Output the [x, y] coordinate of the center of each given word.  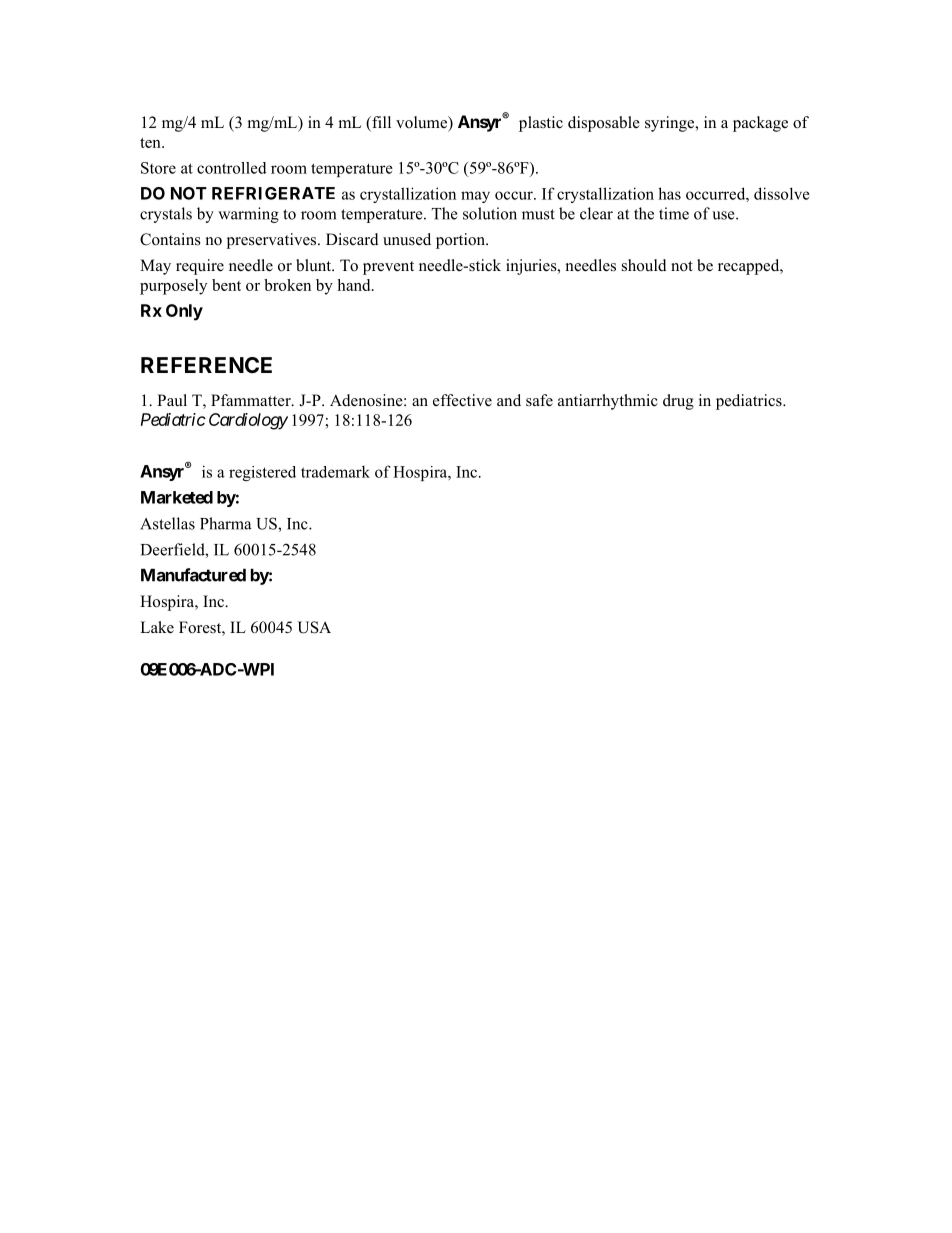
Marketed [177, 497]
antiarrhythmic [608, 402]
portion [462, 241]
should [644, 265]
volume [422, 122]
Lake [157, 627]
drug [678, 402]
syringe [671, 124]
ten [151, 143]
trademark [335, 471]
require [200, 267]
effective [462, 400]
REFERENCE [206, 365]
